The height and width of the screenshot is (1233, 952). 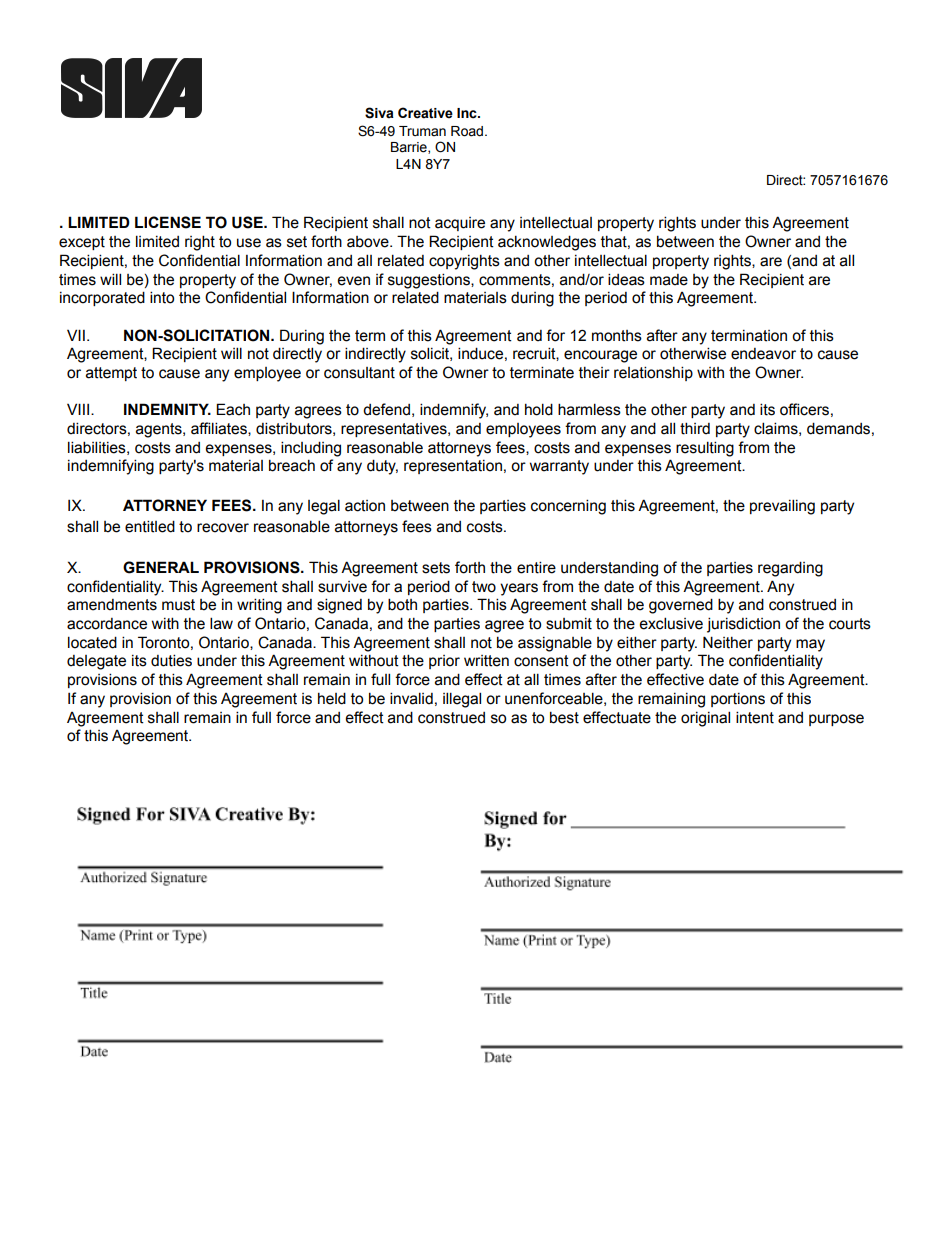 What do you see at coordinates (738, 700) in the screenshot?
I see `portions` at bounding box center [738, 700].
